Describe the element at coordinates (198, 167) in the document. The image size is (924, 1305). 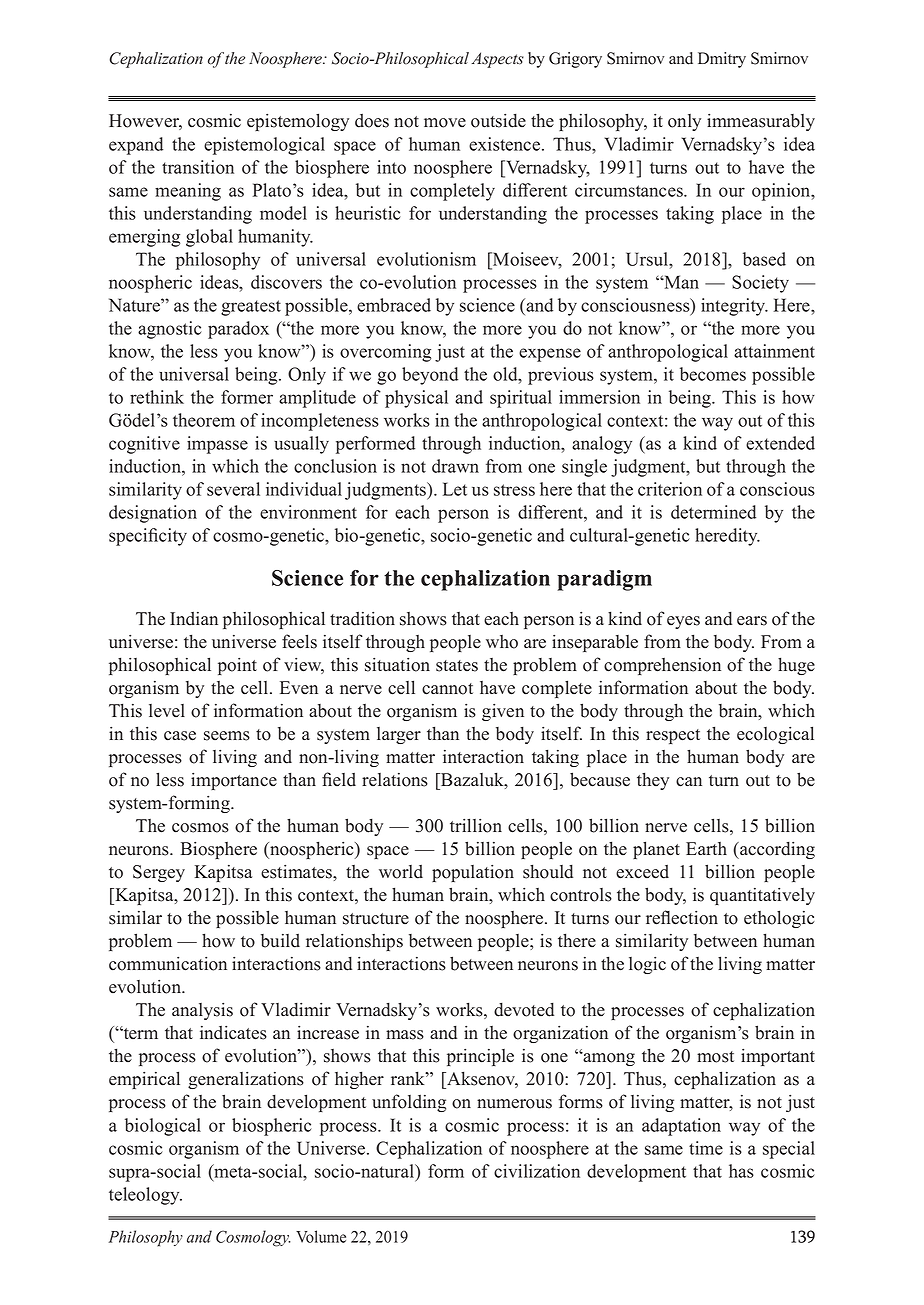
I see `transition` at that location.
